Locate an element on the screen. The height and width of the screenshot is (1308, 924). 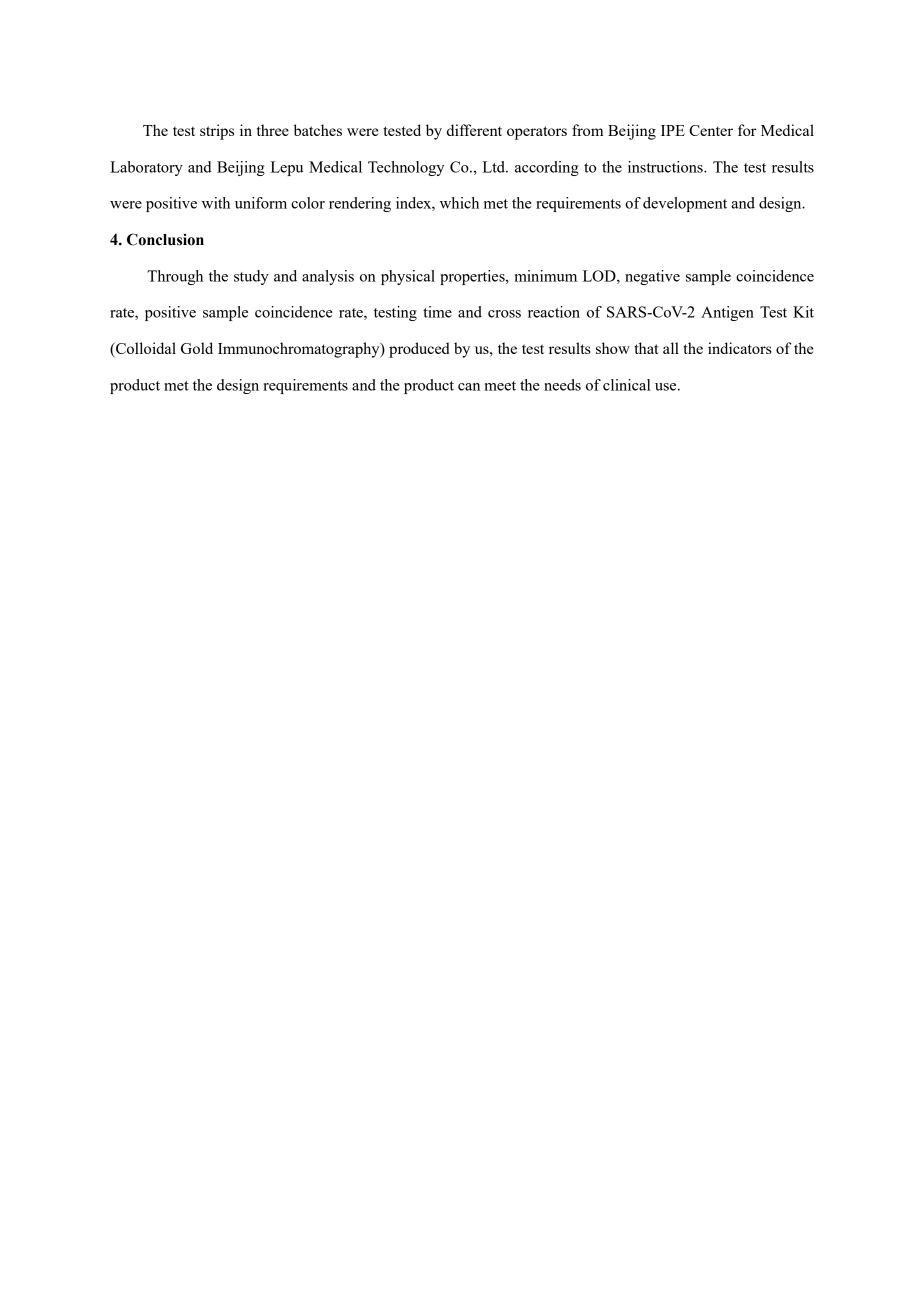
can is located at coordinates (469, 387).
